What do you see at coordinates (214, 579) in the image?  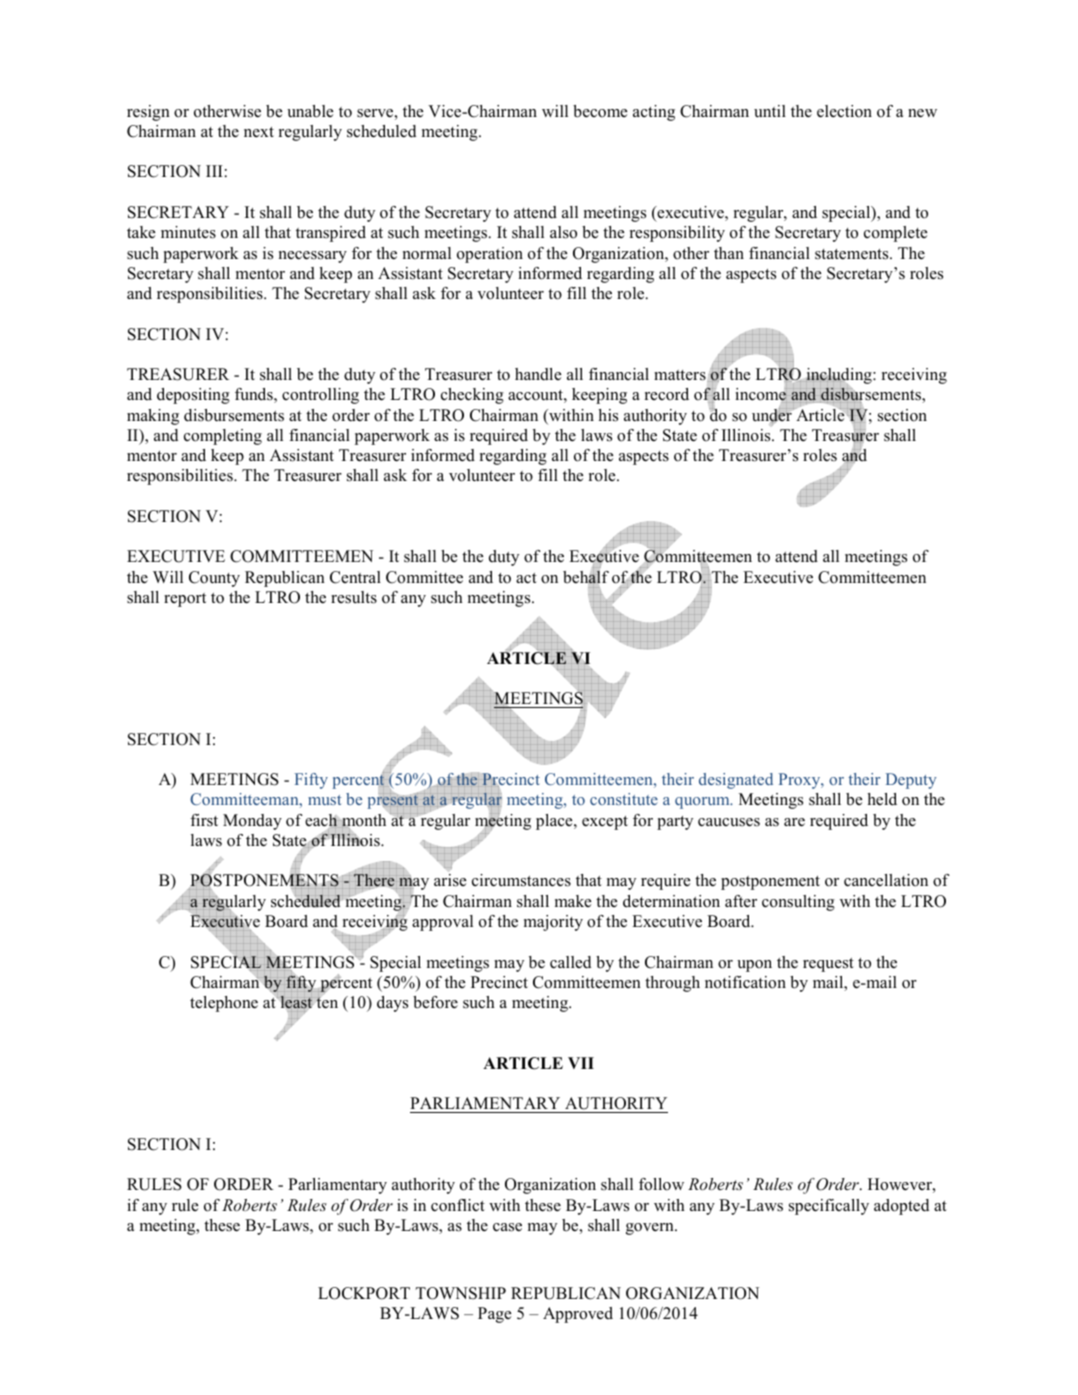 I see `County` at bounding box center [214, 579].
